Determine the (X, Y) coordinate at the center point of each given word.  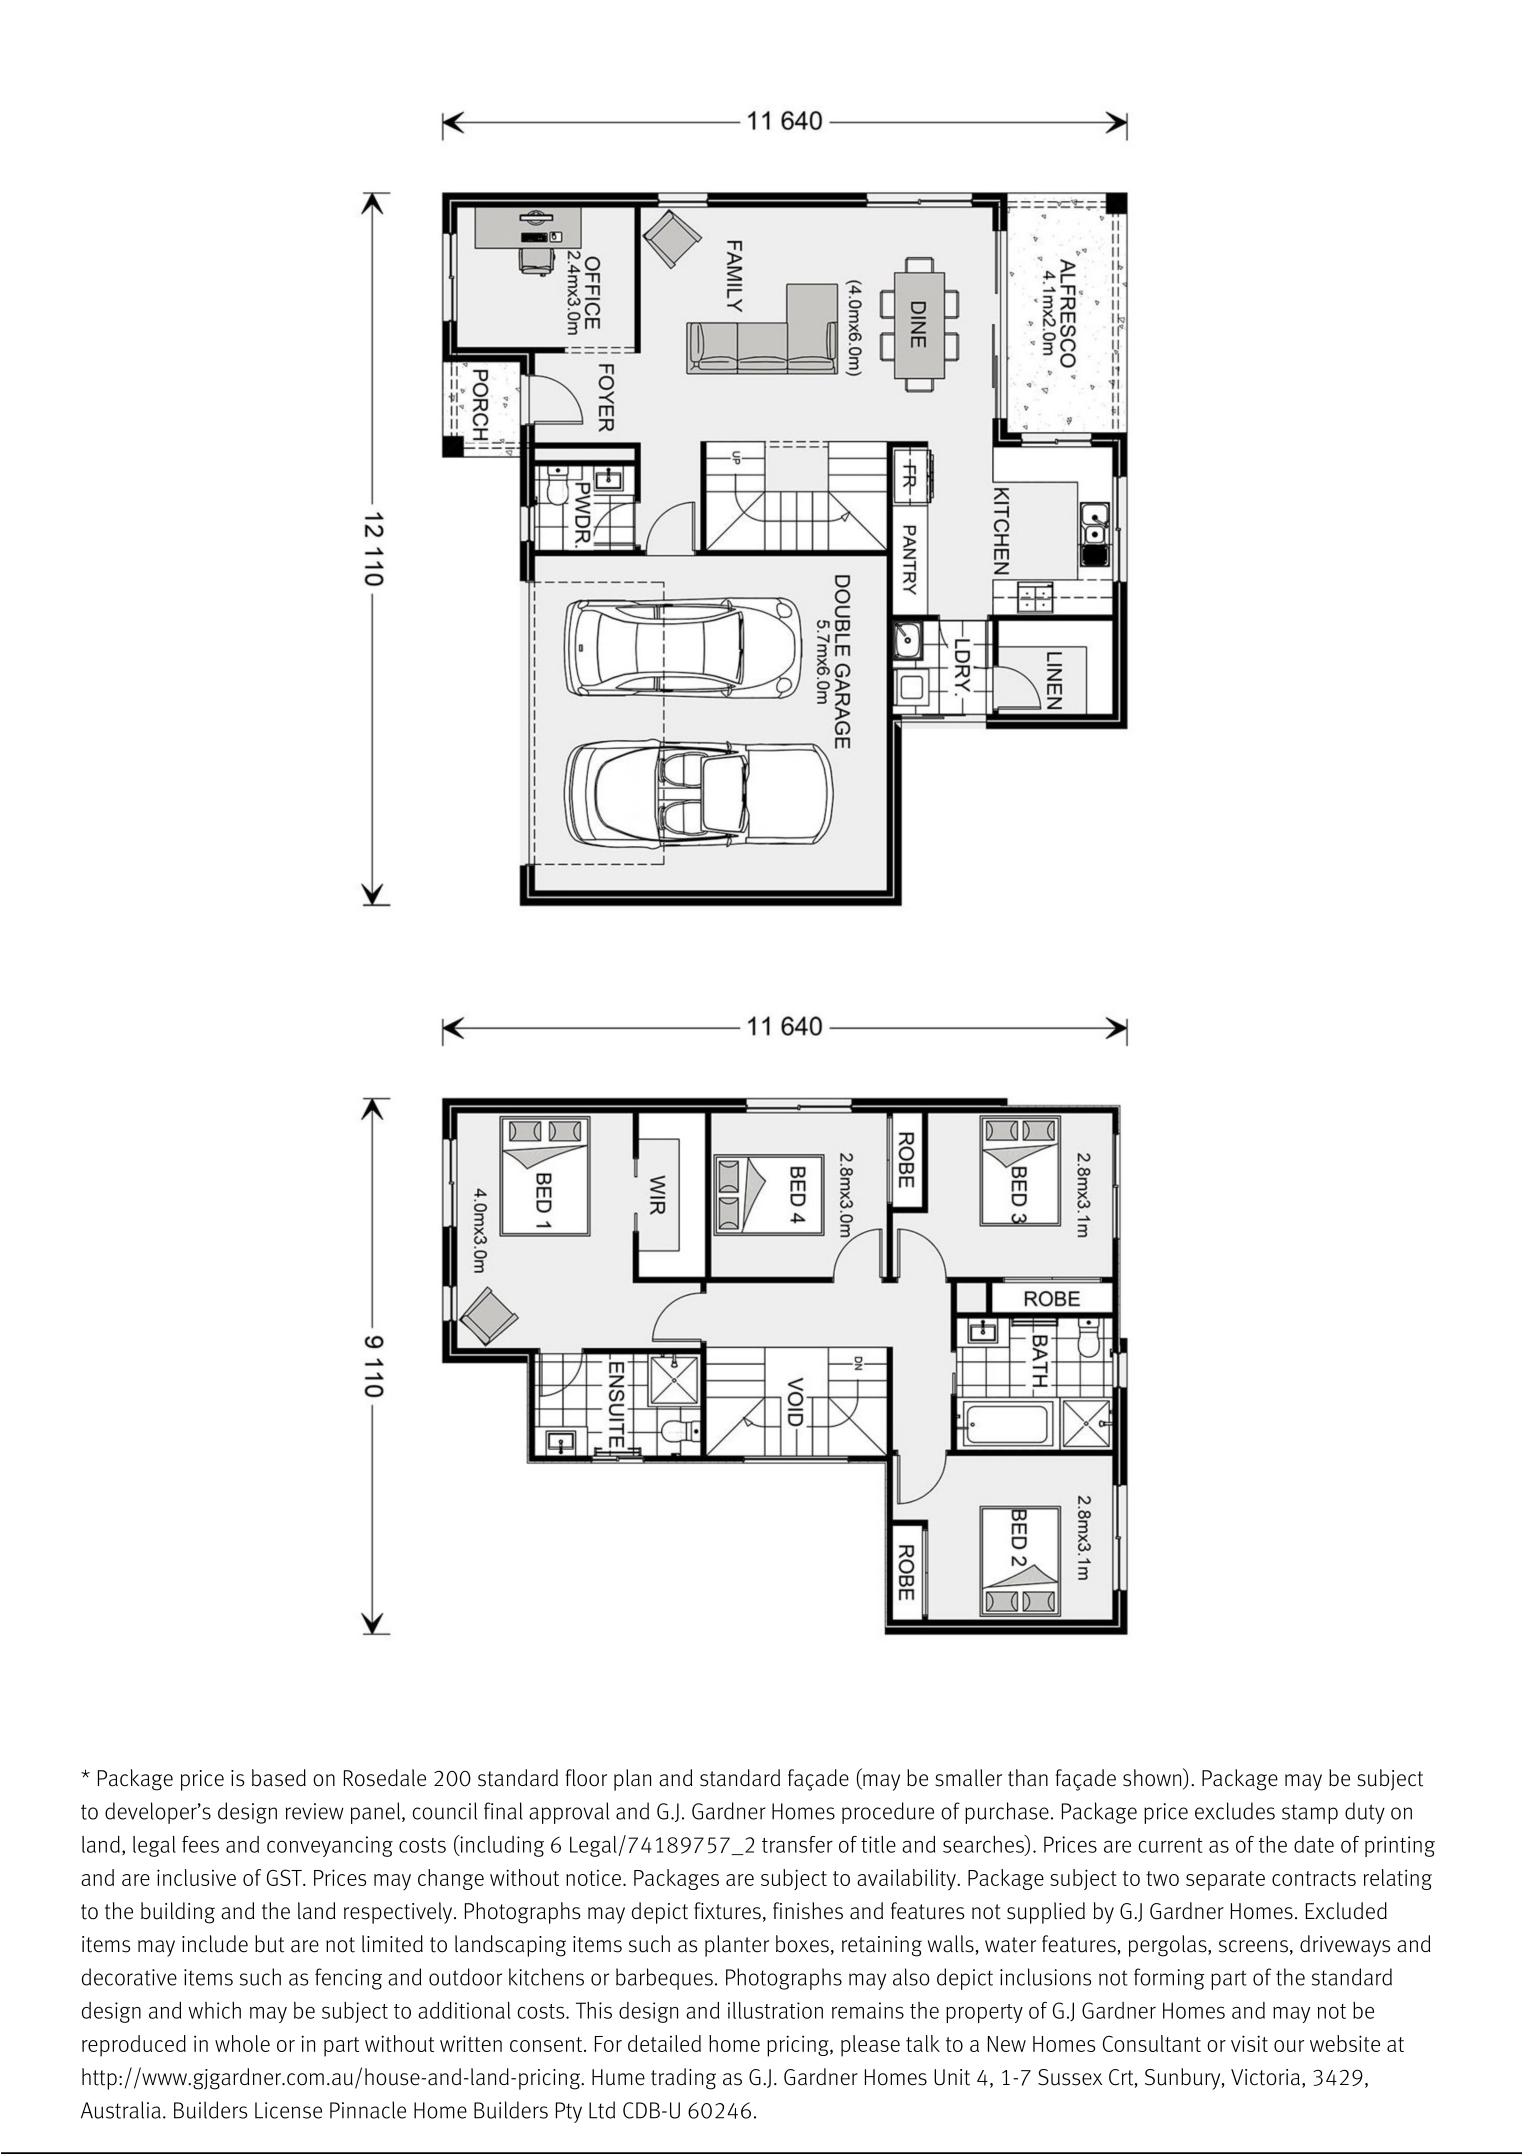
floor (586, 1778)
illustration (775, 2010)
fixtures (727, 1911)
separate (1225, 1881)
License (288, 2110)
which (214, 2010)
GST (285, 1877)
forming (1169, 1979)
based (279, 1778)
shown (1153, 1778)
